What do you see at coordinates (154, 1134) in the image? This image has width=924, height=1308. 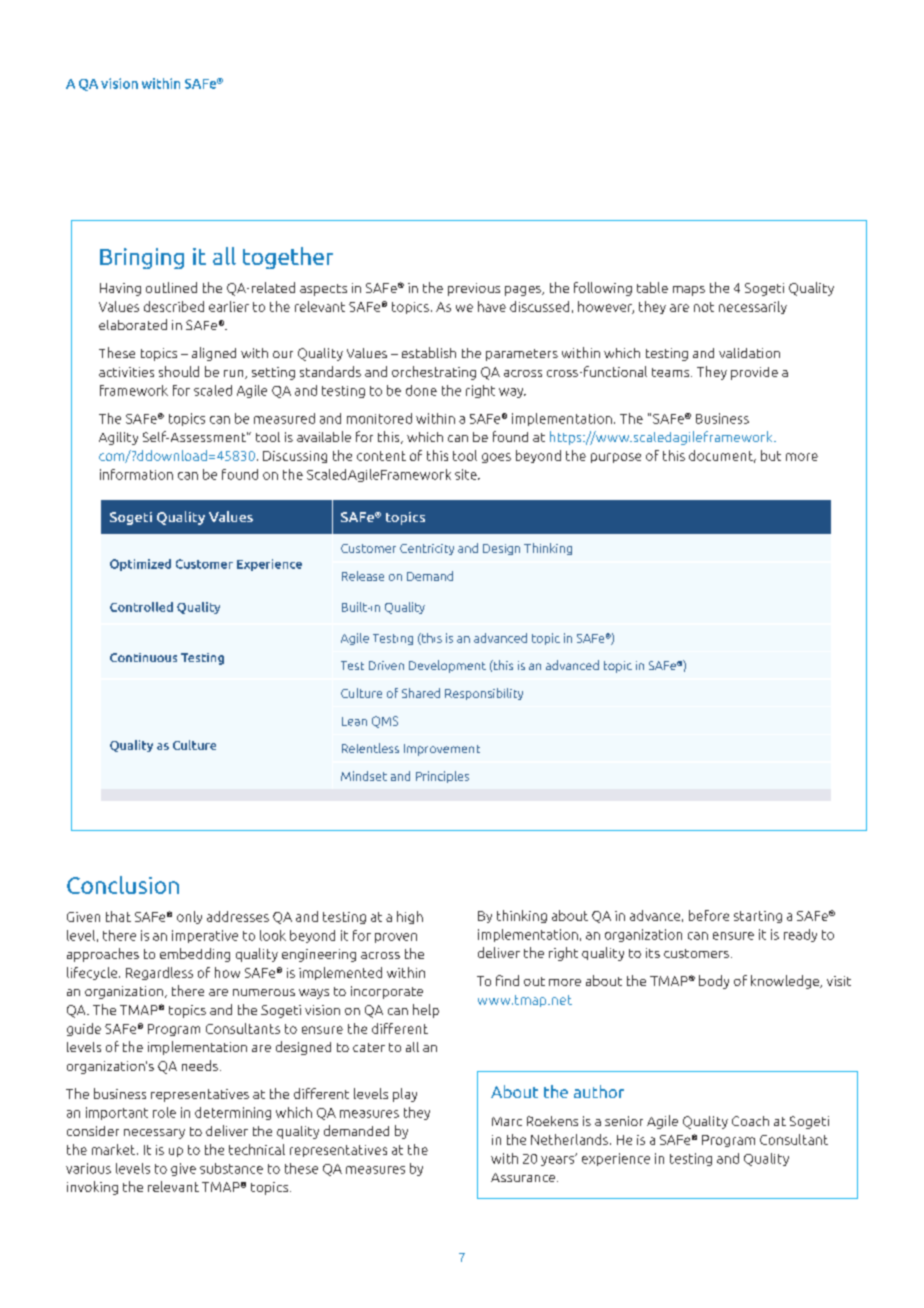 I see `necessary` at bounding box center [154, 1134].
